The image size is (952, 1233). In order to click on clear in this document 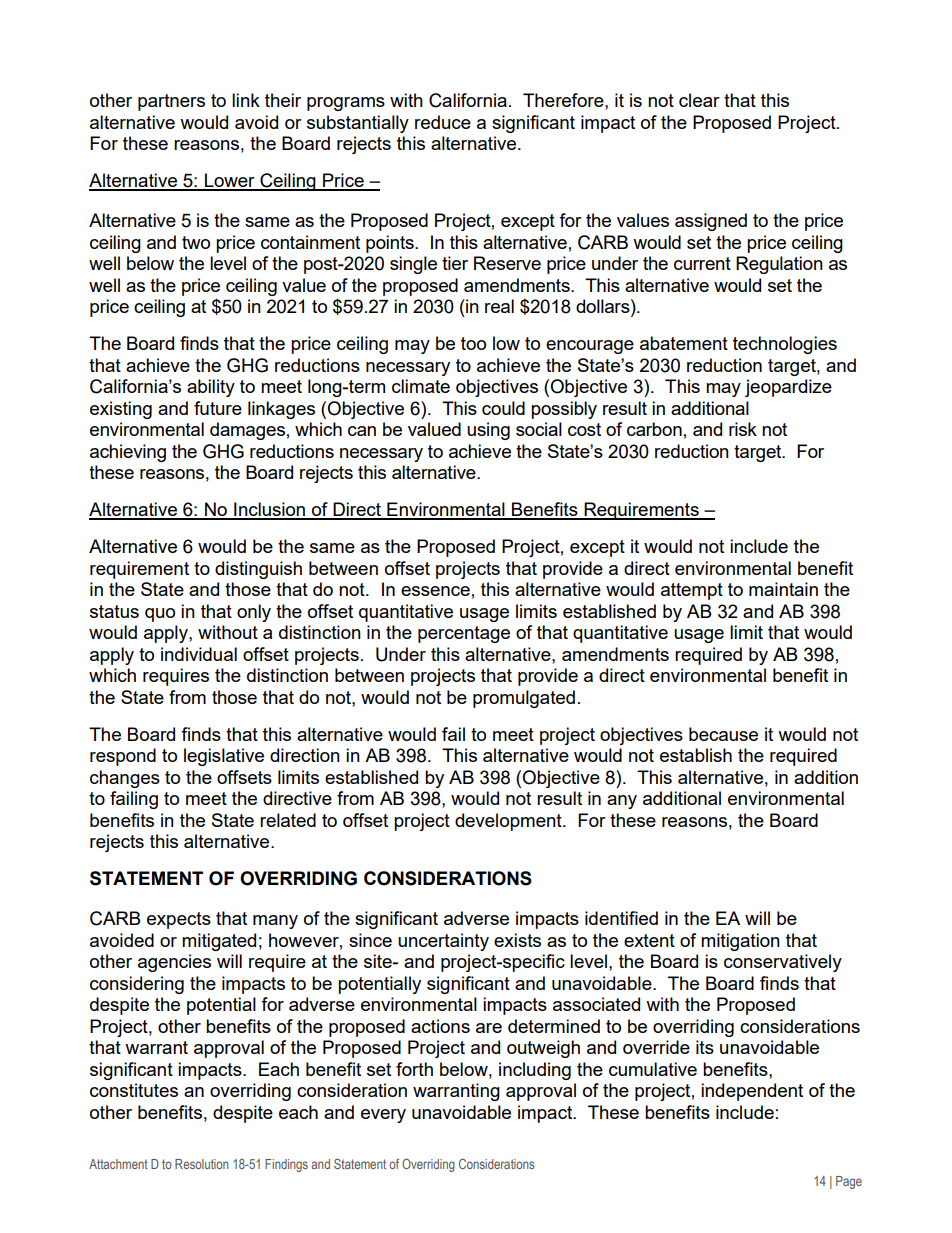, I will do `click(699, 100)`.
